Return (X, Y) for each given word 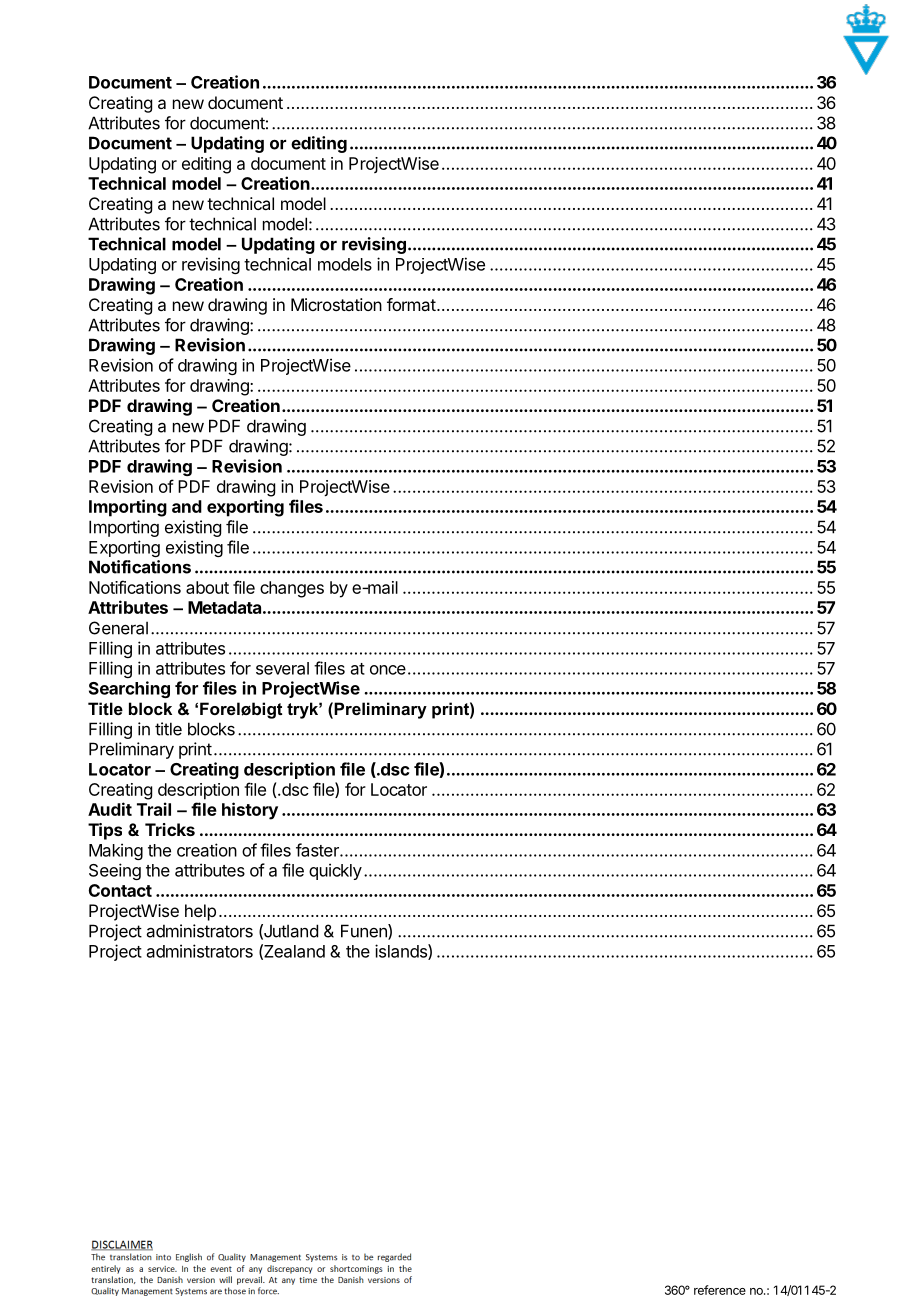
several (282, 668)
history (250, 811)
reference (720, 1290)
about (207, 587)
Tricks (170, 829)
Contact (120, 890)
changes (292, 589)
